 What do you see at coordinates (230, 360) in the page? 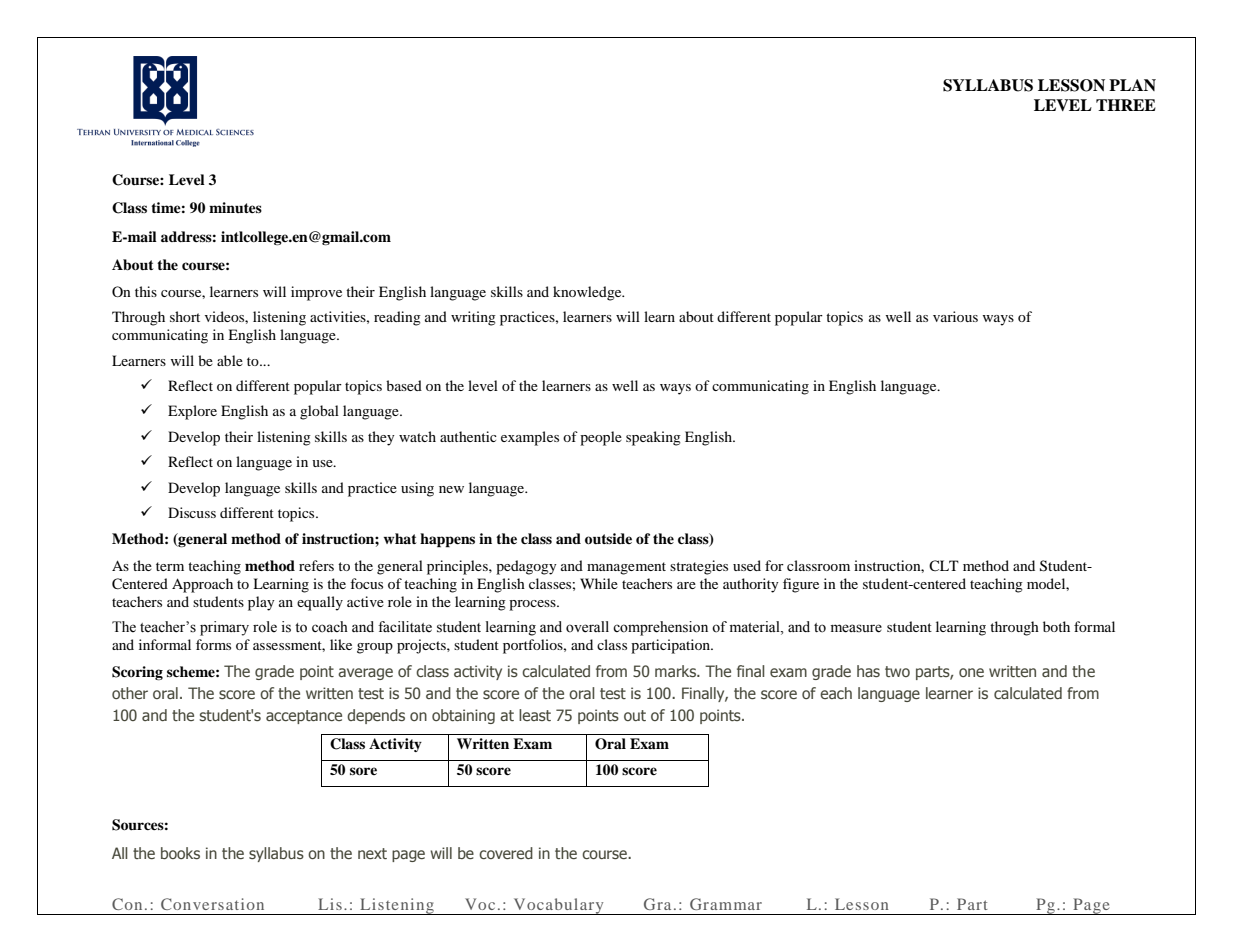
I see `able` at bounding box center [230, 360].
